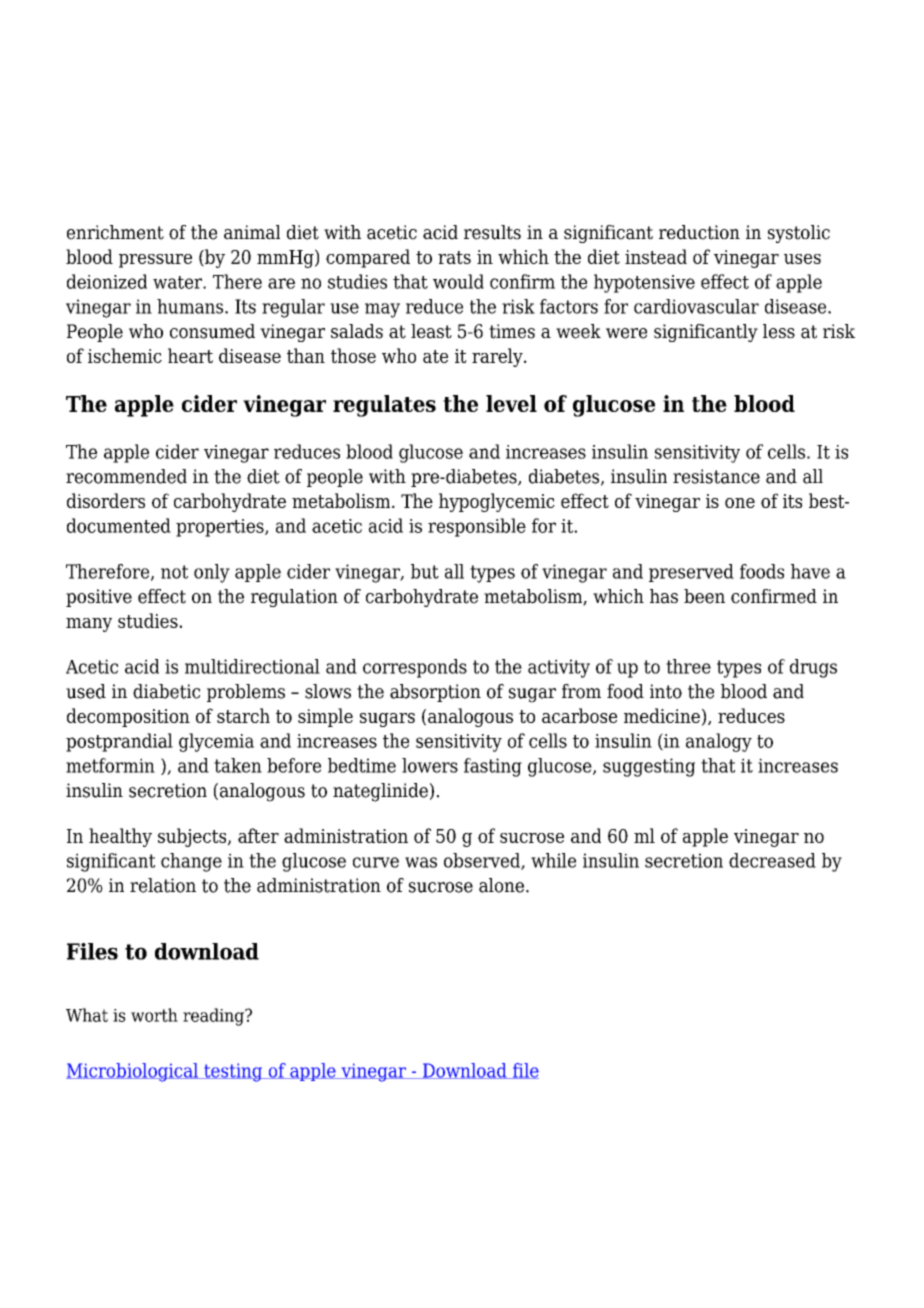  I want to click on rats, so click(454, 257).
